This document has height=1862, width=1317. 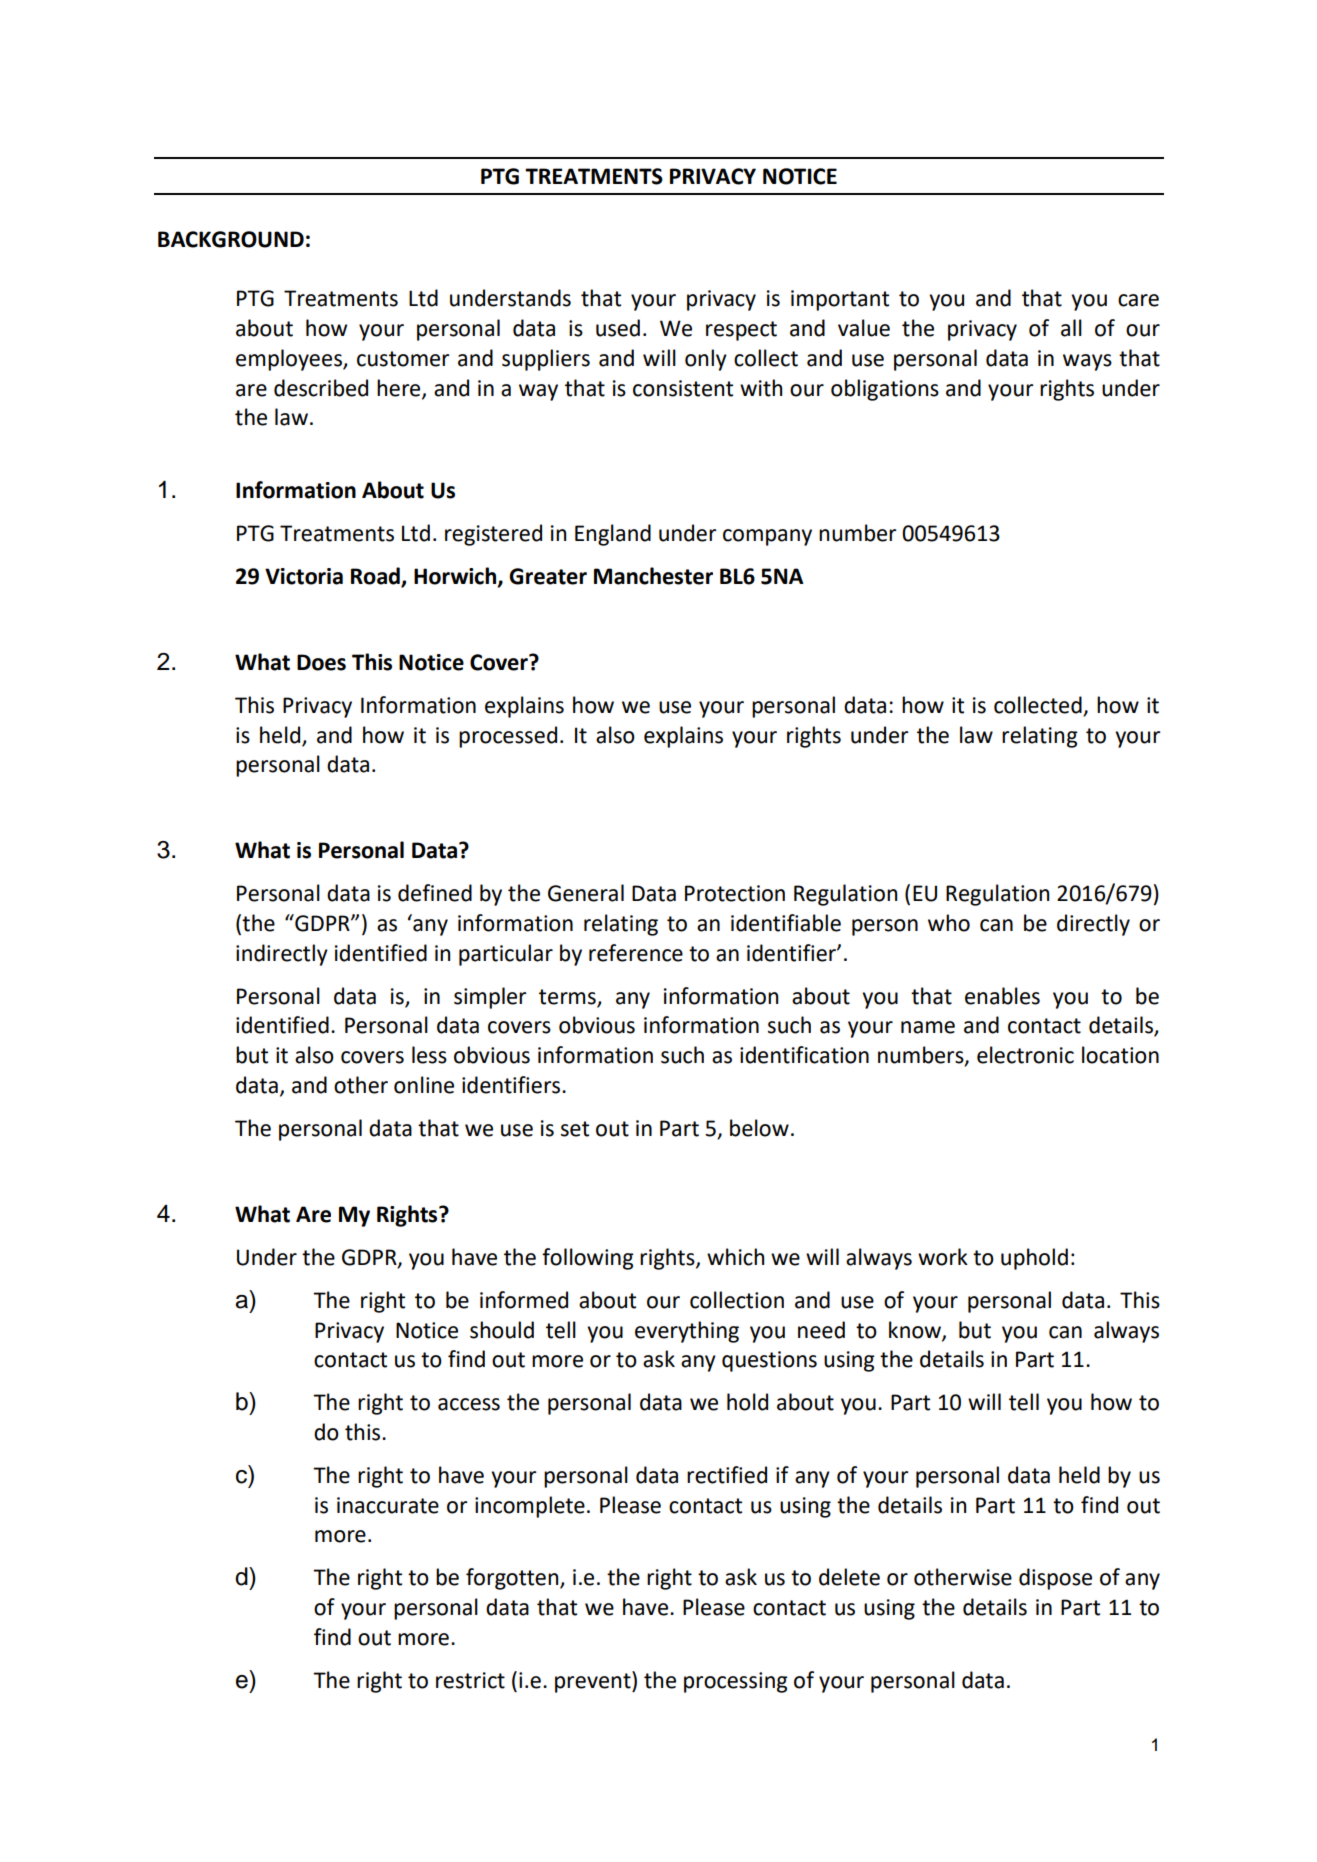 What do you see at coordinates (470, 1680) in the document?
I see `restrict` at bounding box center [470, 1680].
